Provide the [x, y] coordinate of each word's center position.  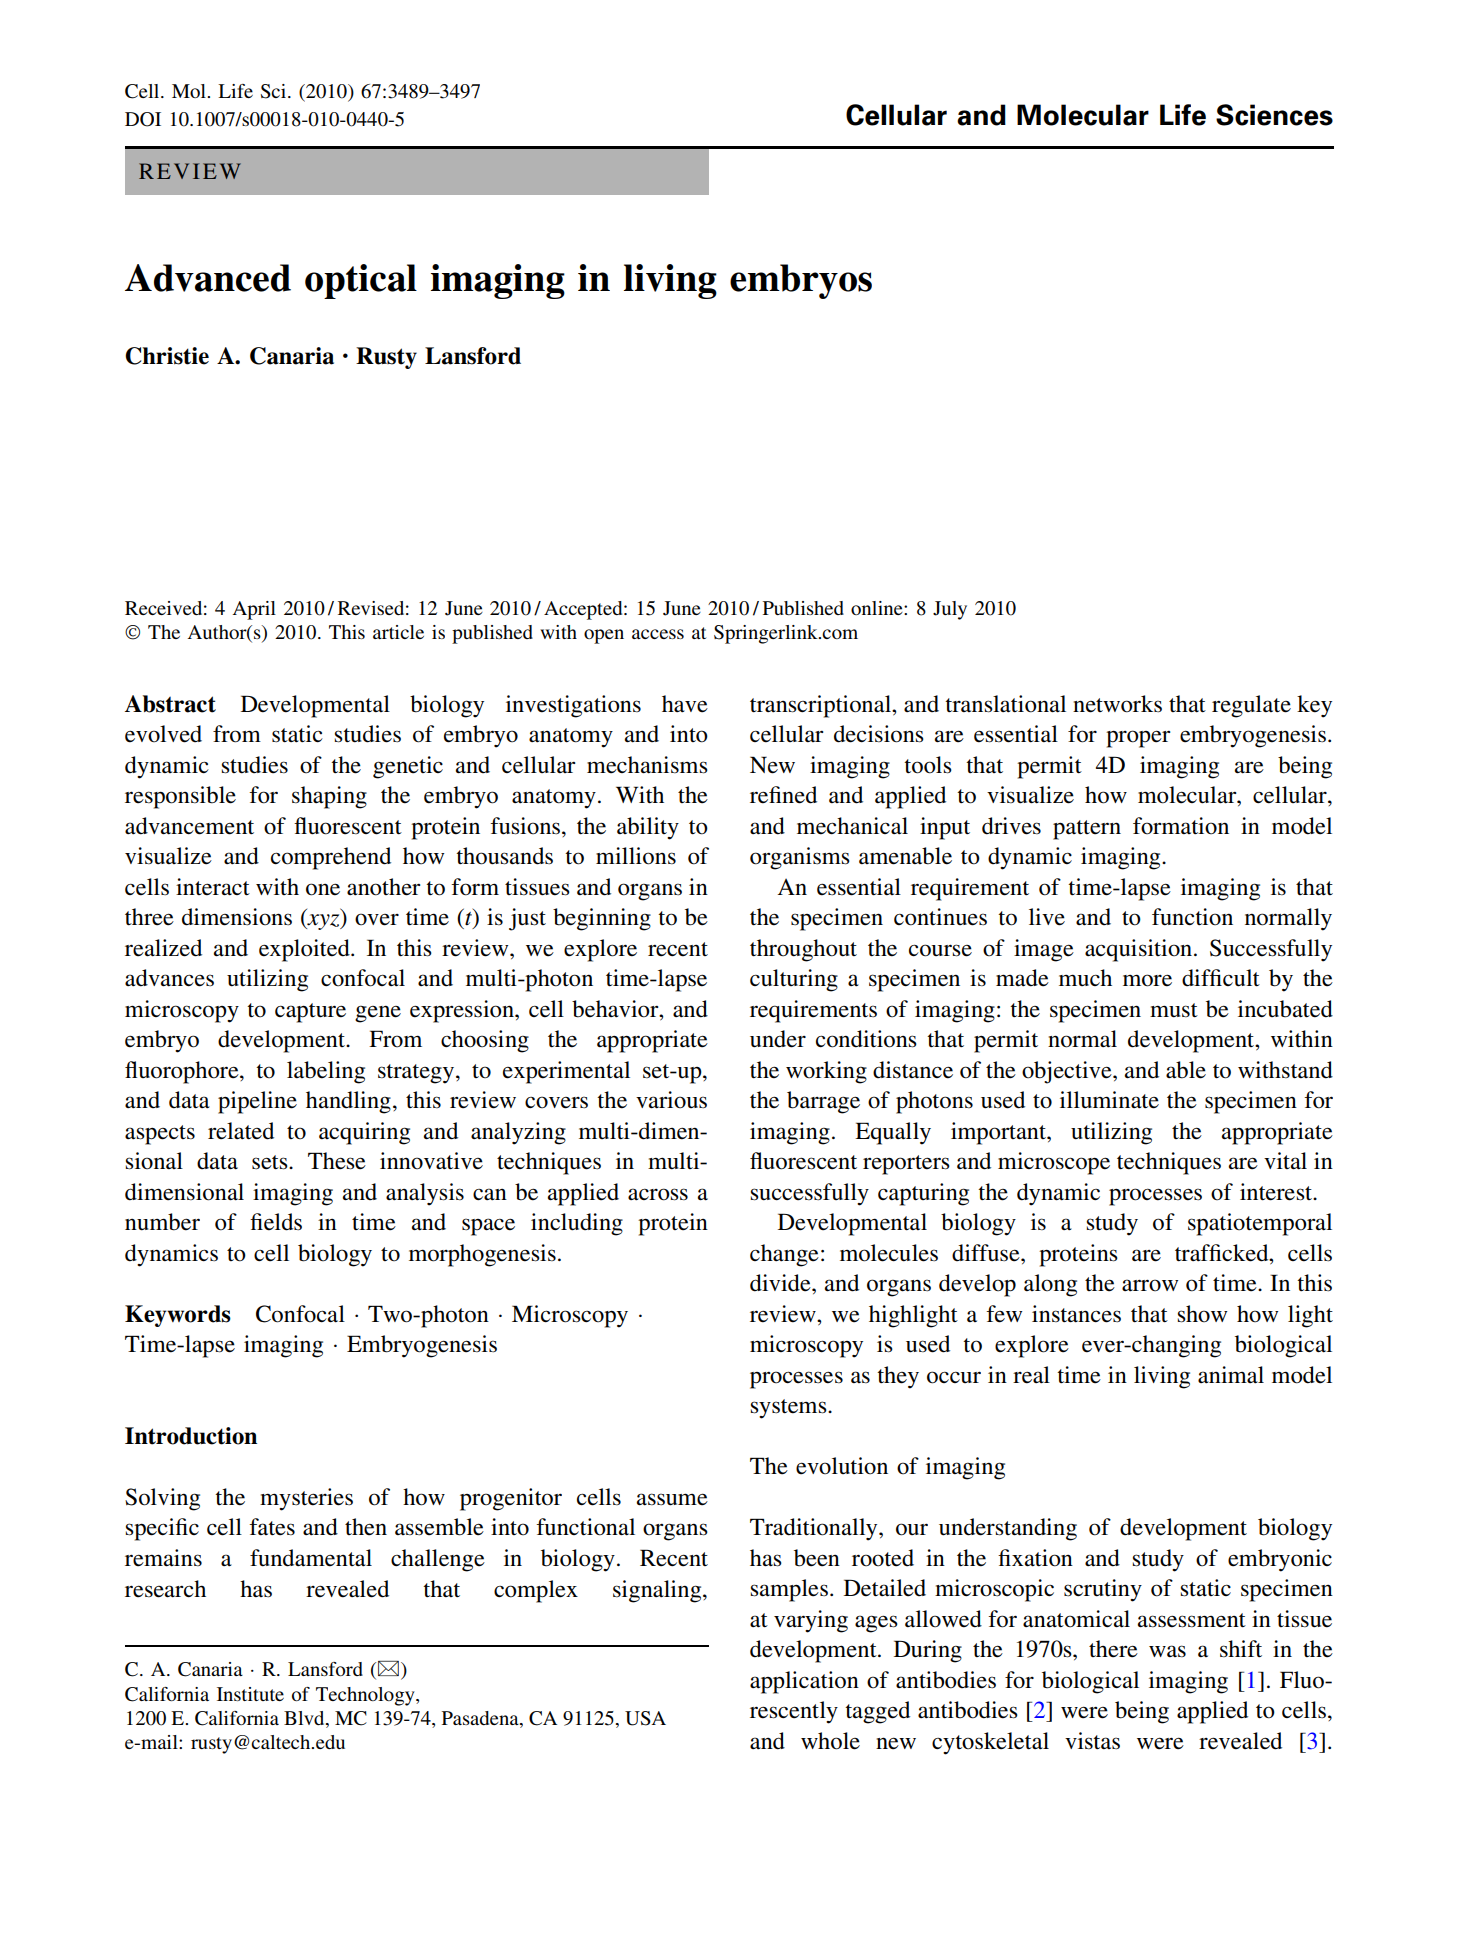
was [1167, 1651]
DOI [143, 119]
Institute [250, 1694]
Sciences [1274, 115]
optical [361, 281]
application [804, 1682]
